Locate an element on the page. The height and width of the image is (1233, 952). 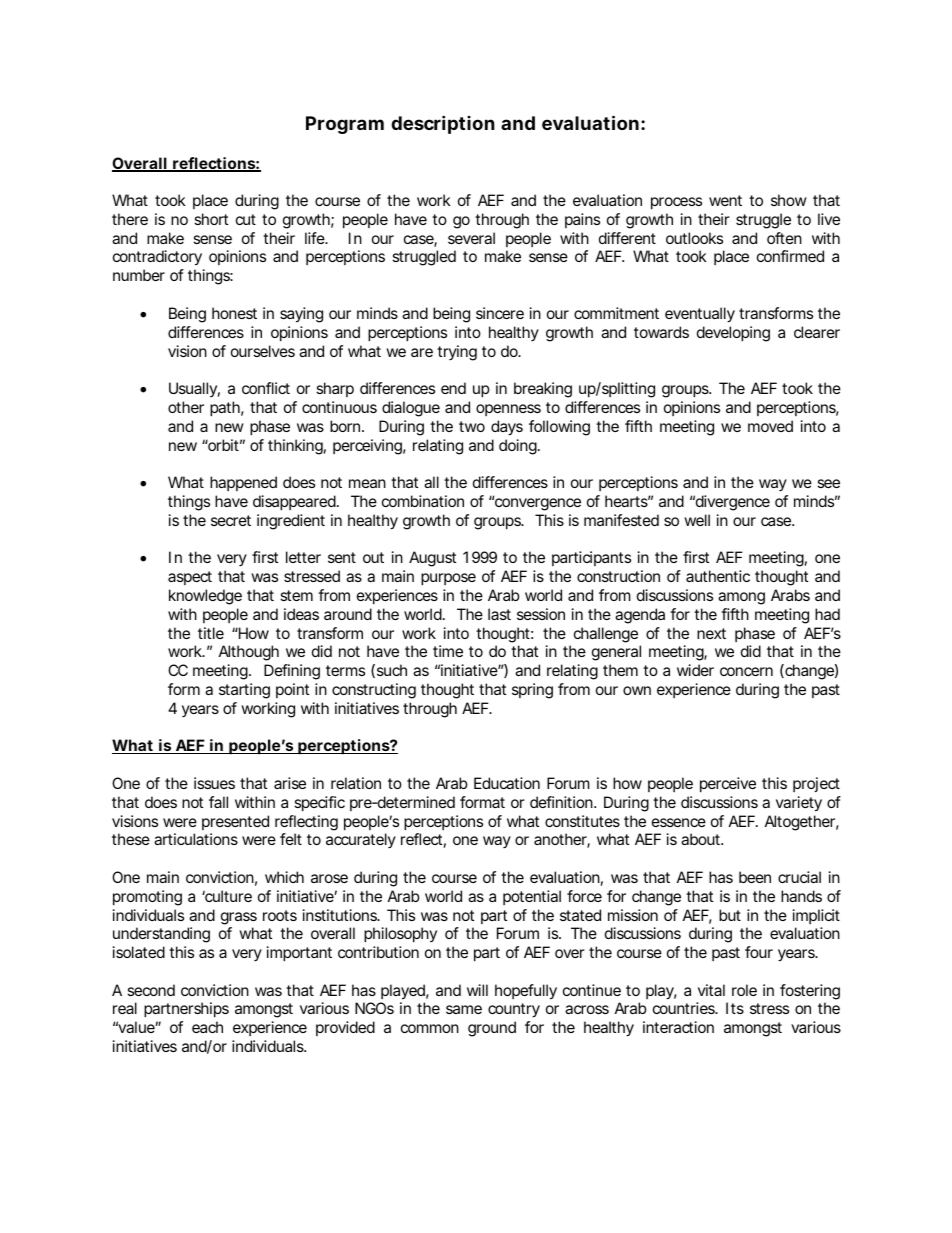
each is located at coordinates (207, 1027).
